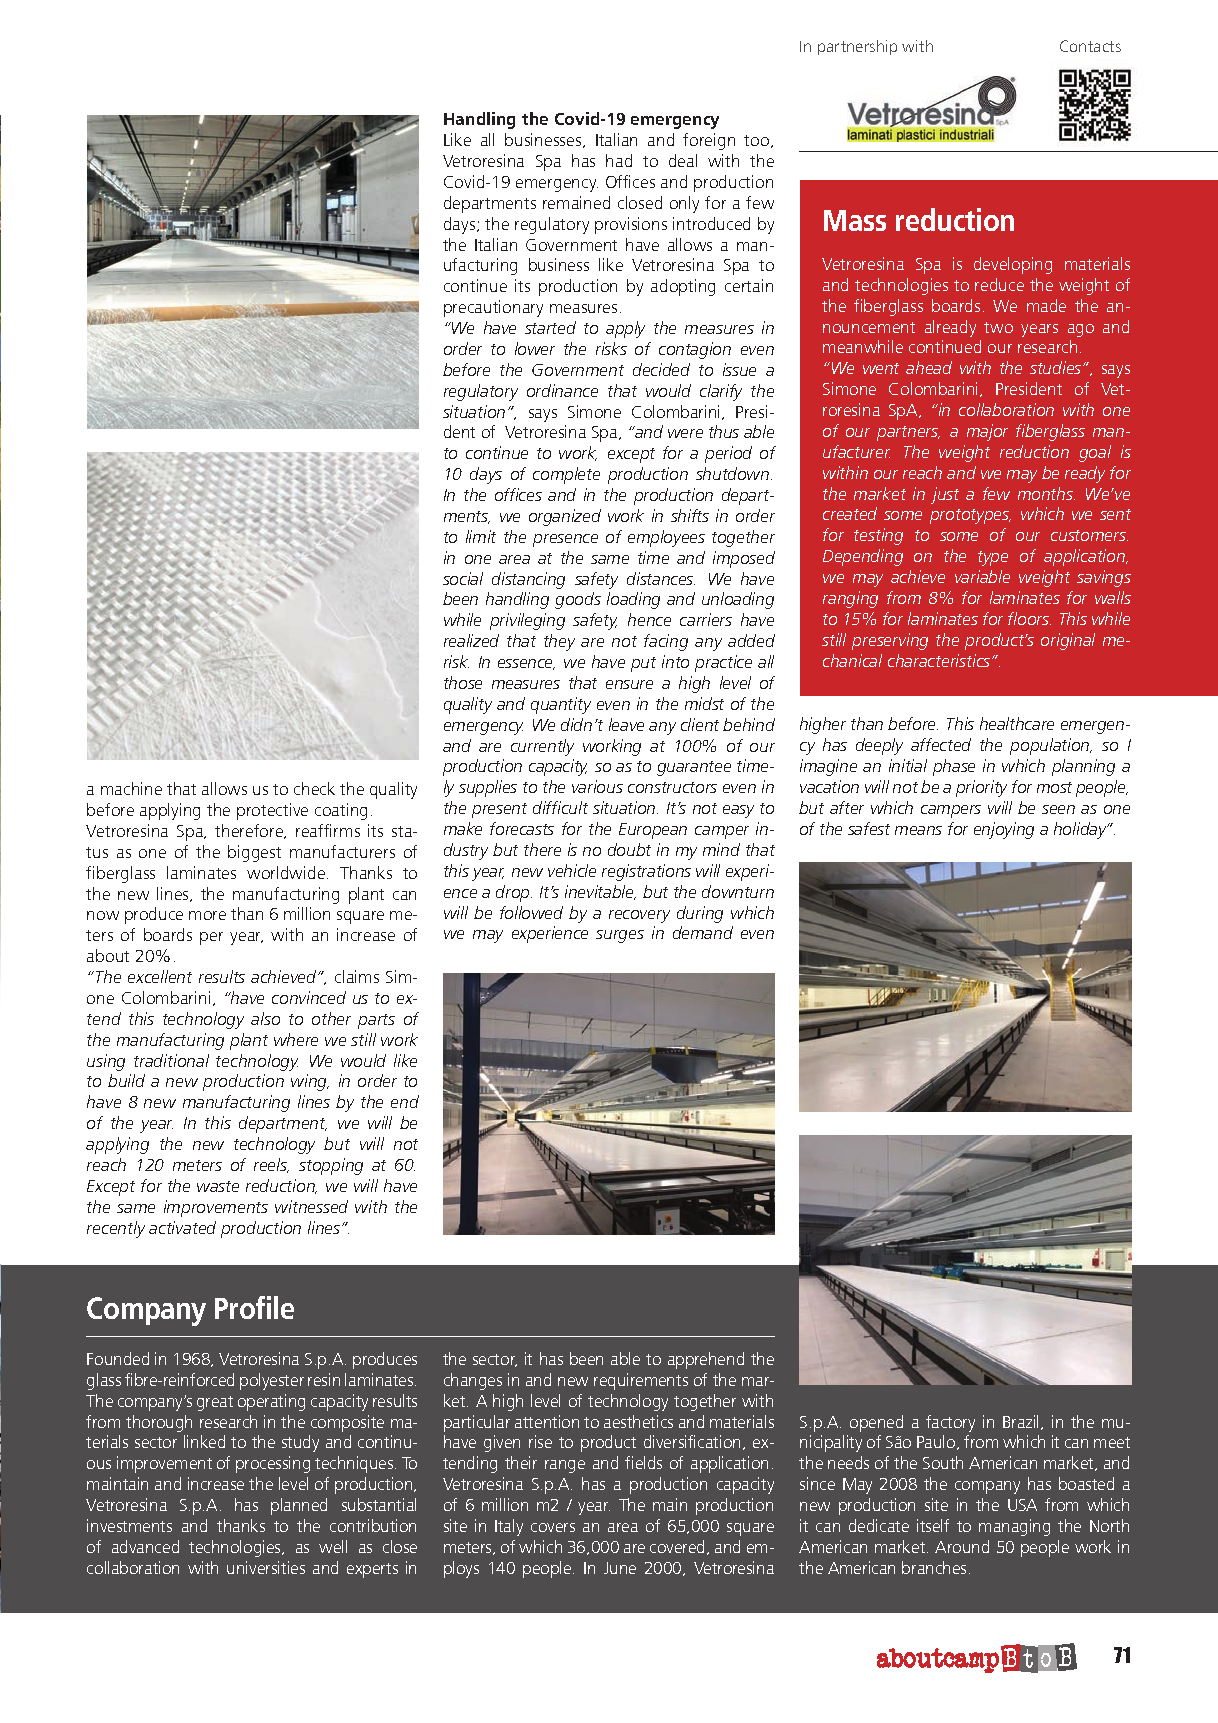  I want to click on complete, so click(566, 475).
